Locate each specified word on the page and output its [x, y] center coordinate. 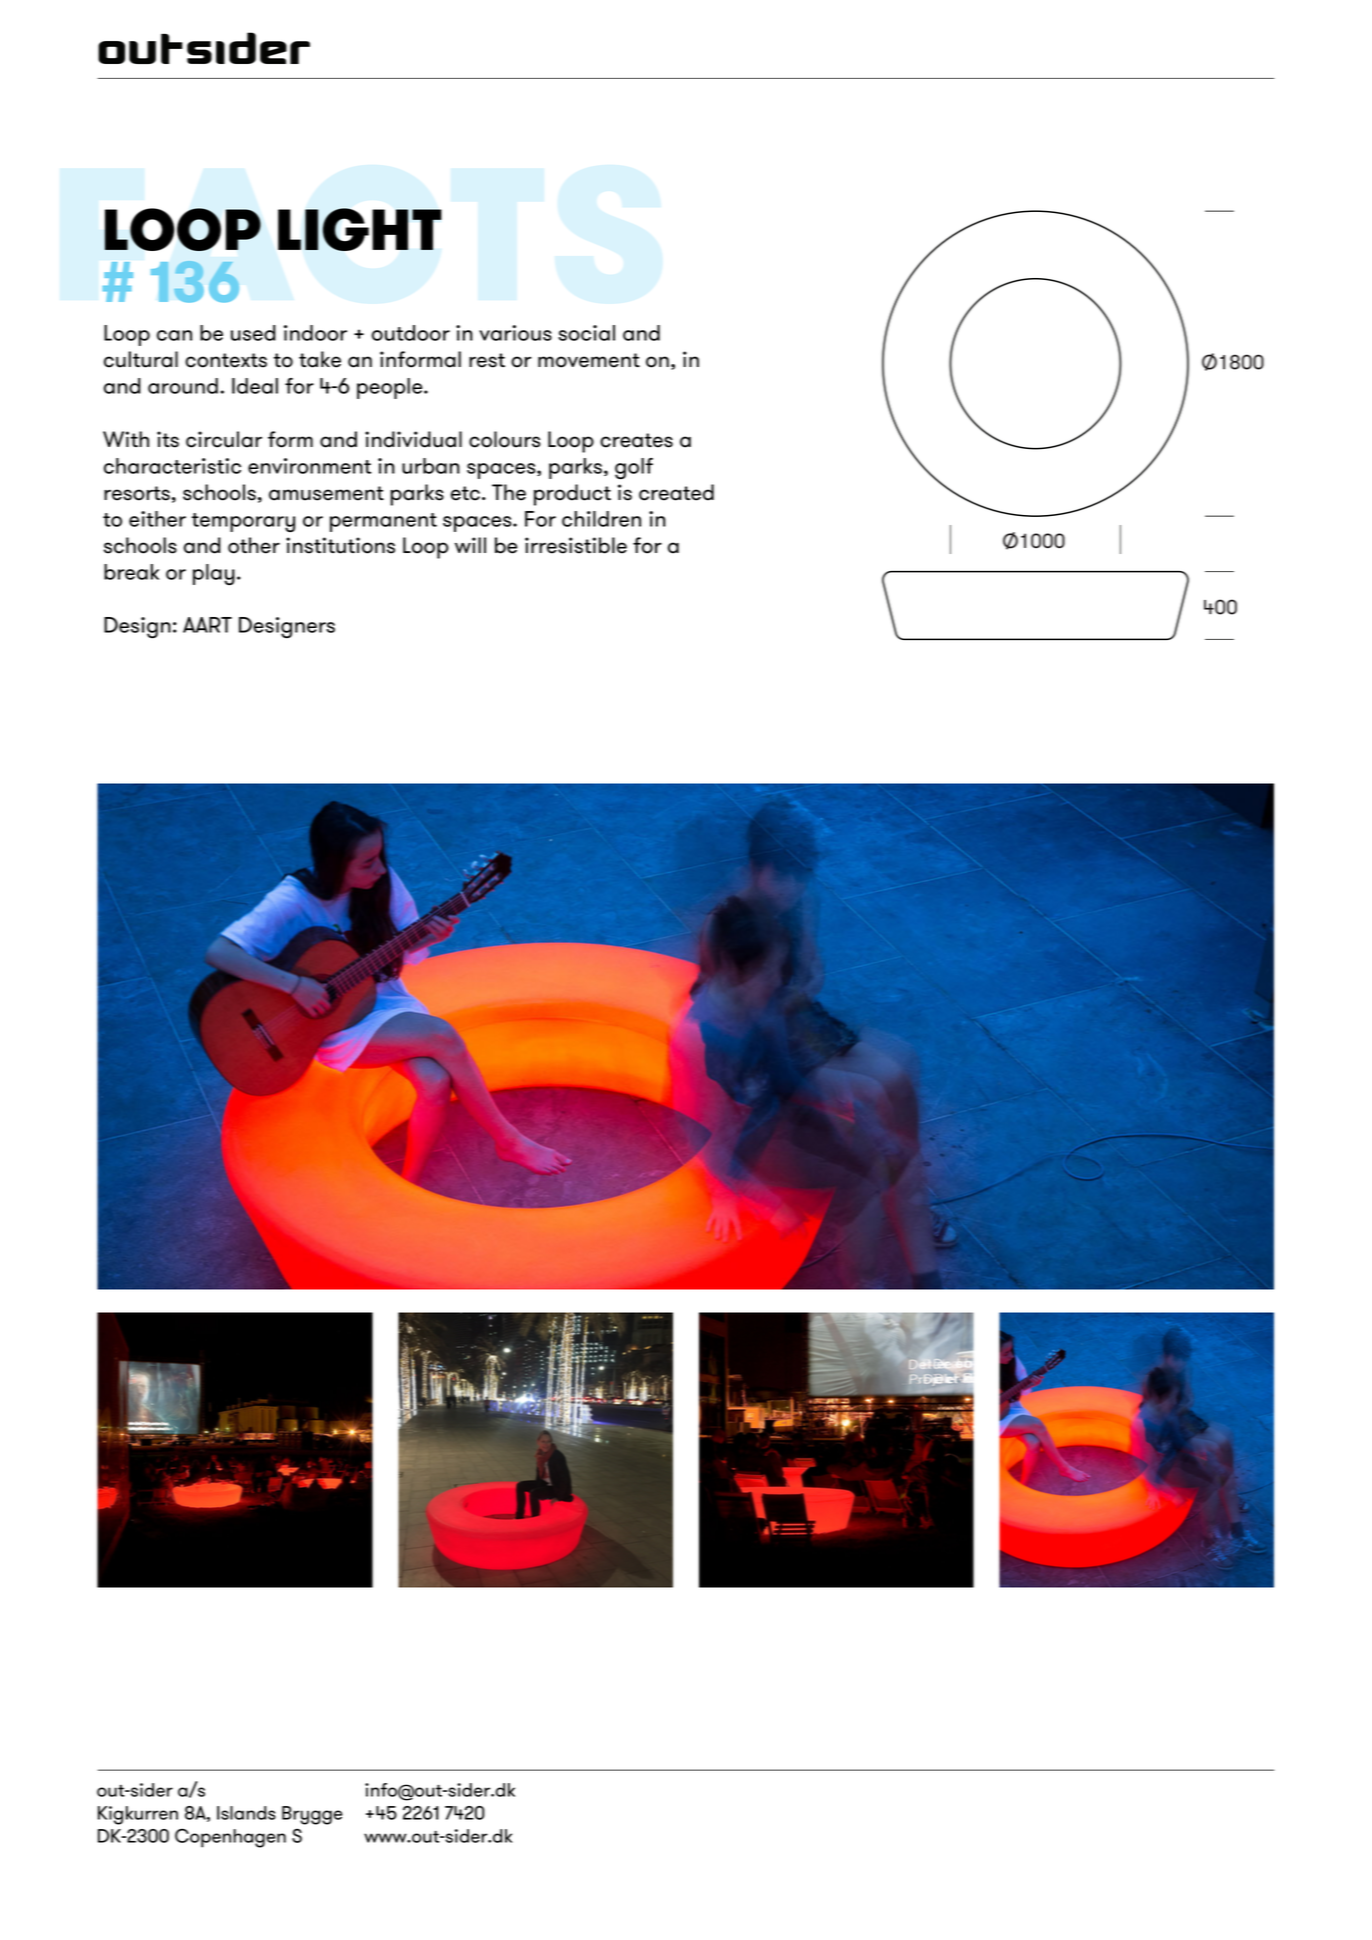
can [174, 335]
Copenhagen [230, 1838]
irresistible [576, 545]
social [586, 333]
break [131, 572]
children [601, 519]
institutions [340, 545]
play [214, 574]
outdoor [411, 333]
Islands [246, 1813]
